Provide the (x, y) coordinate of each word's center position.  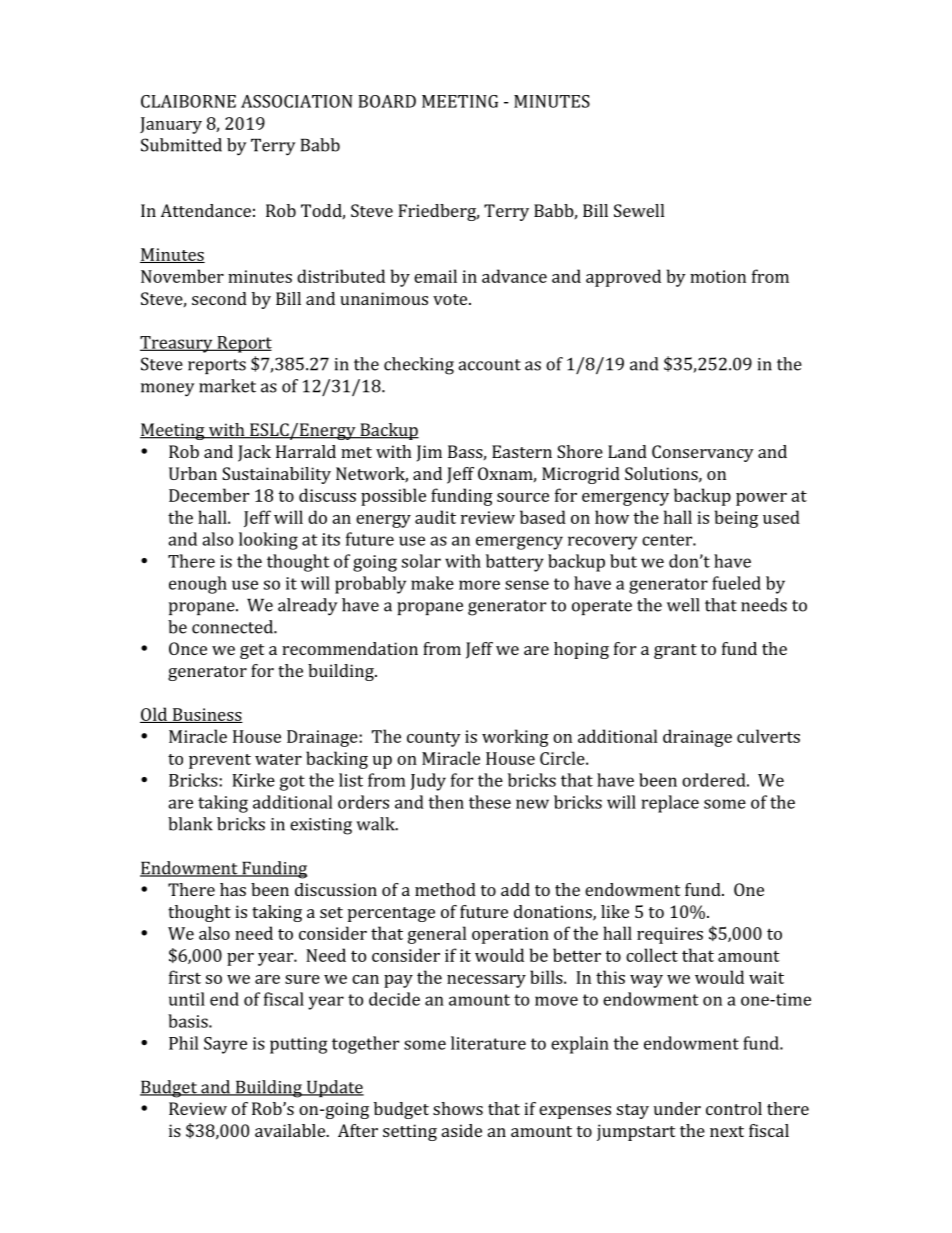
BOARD (387, 101)
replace (670, 804)
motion (718, 276)
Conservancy (703, 453)
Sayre (225, 1045)
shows (458, 1108)
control (734, 1108)
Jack (254, 453)
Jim (429, 453)
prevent (220, 761)
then (446, 802)
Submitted (181, 145)
